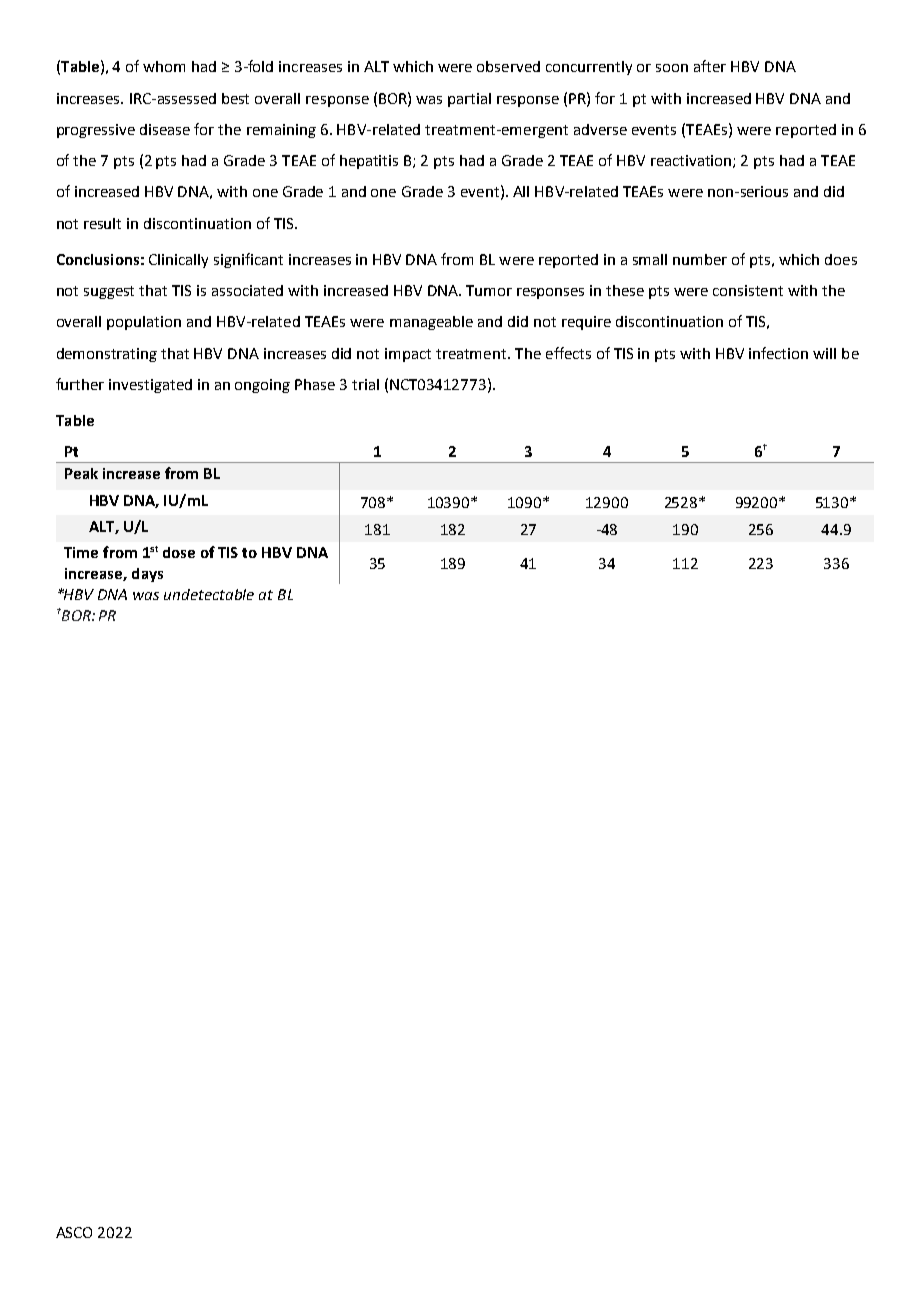  What do you see at coordinates (81, 552) in the image?
I see `Time` at bounding box center [81, 552].
